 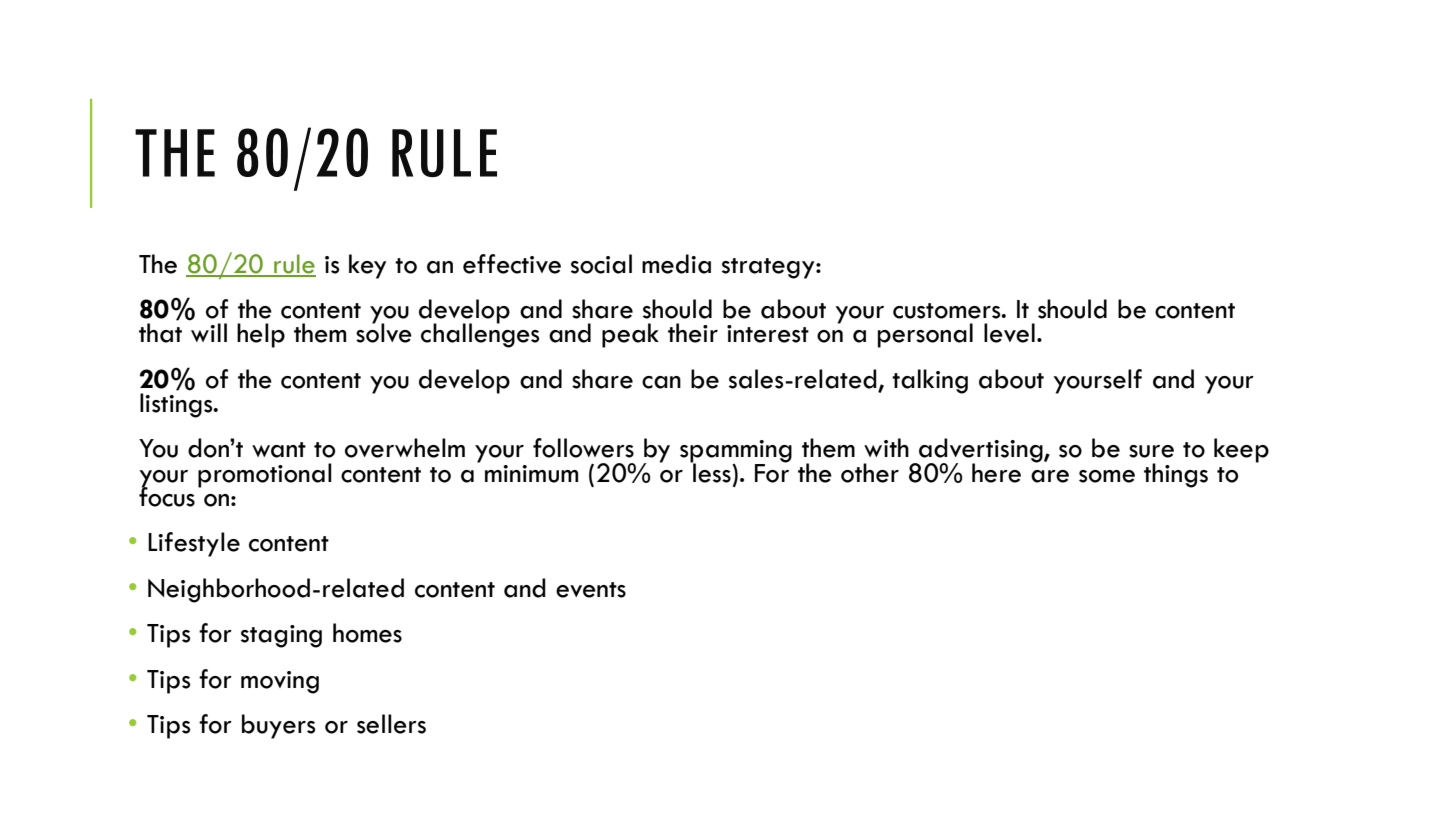 I want to click on homes, so click(x=367, y=633).
